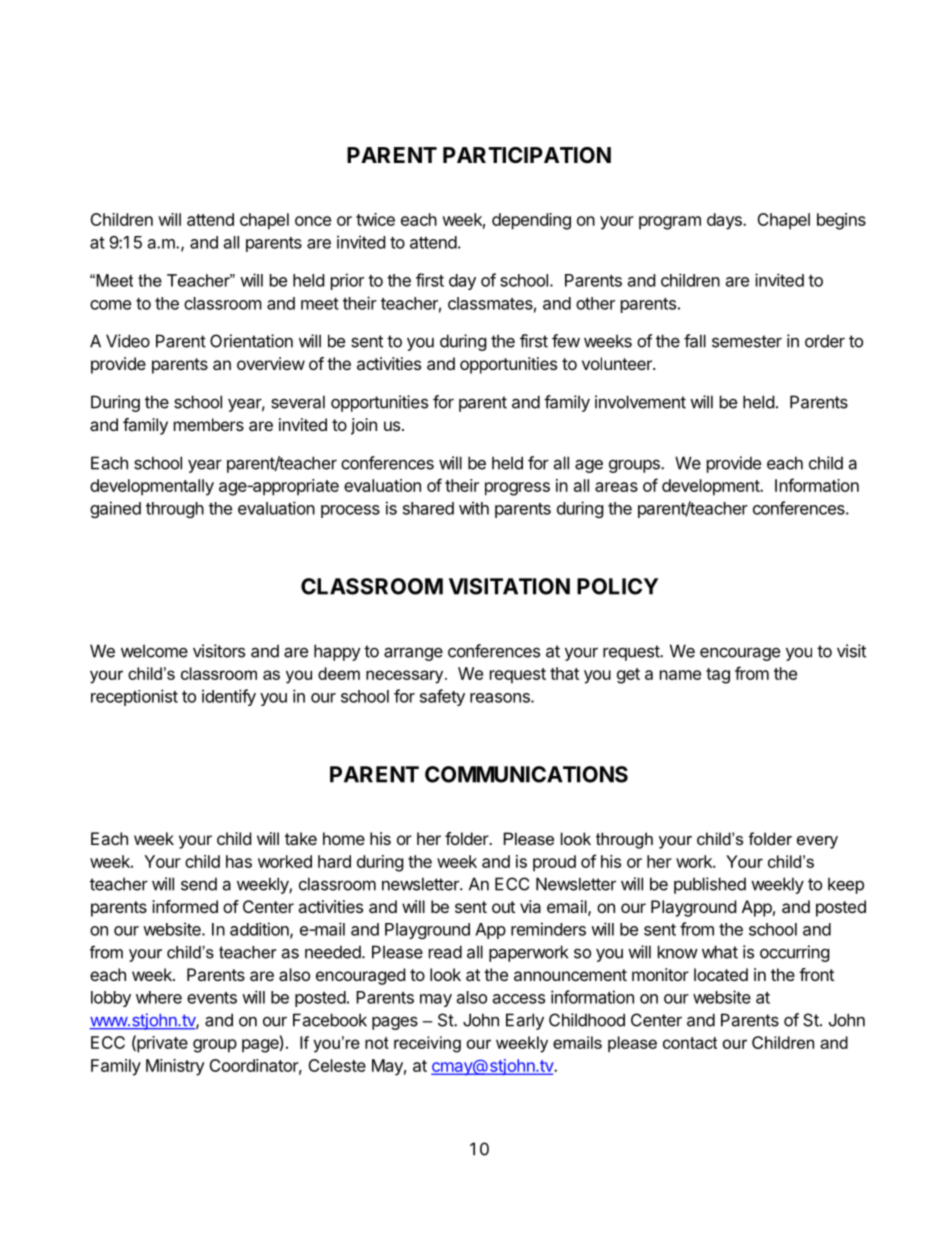  Describe the element at coordinates (747, 341) in the image. I see `semester` at that location.
